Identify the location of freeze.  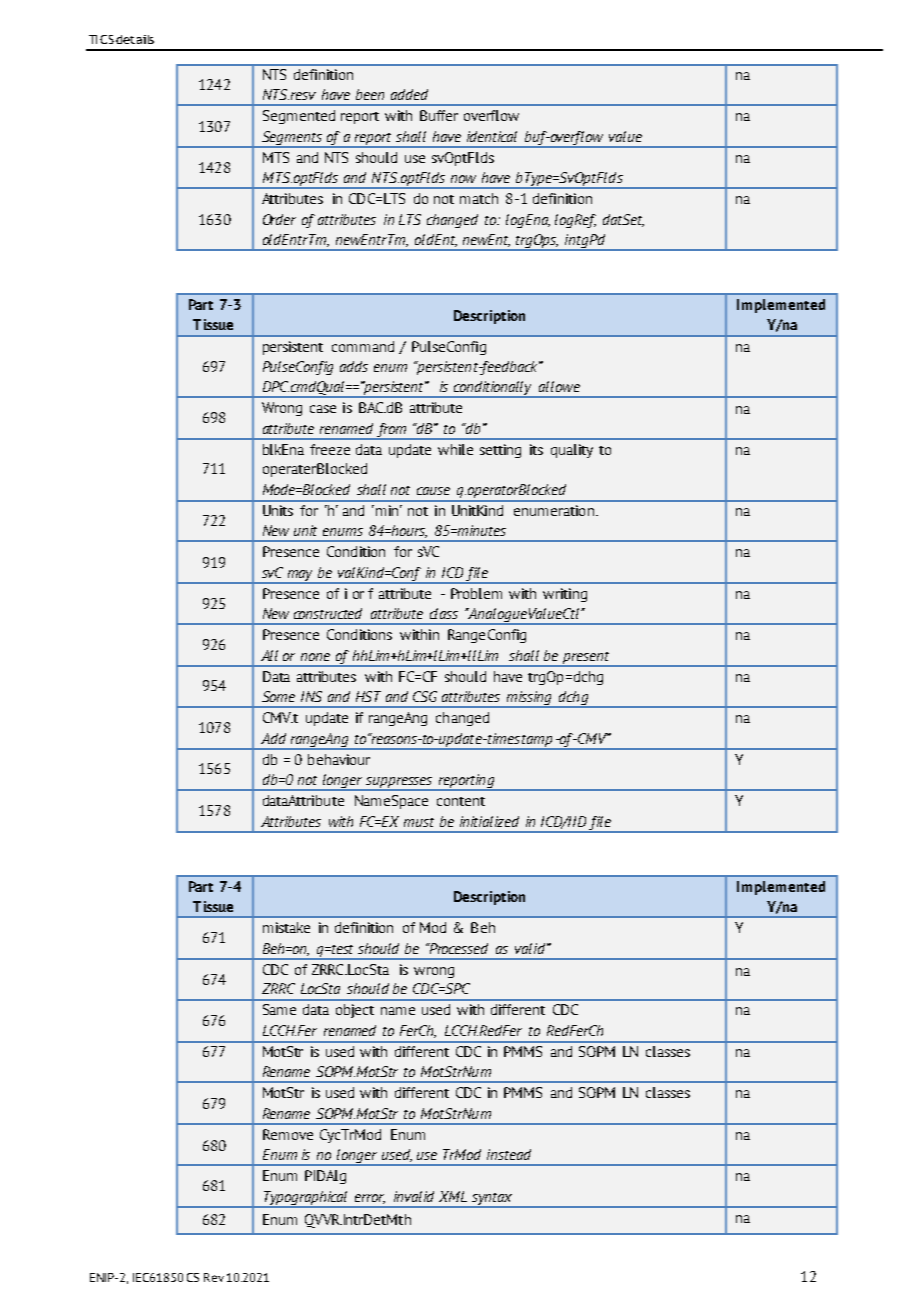
(330, 449).
